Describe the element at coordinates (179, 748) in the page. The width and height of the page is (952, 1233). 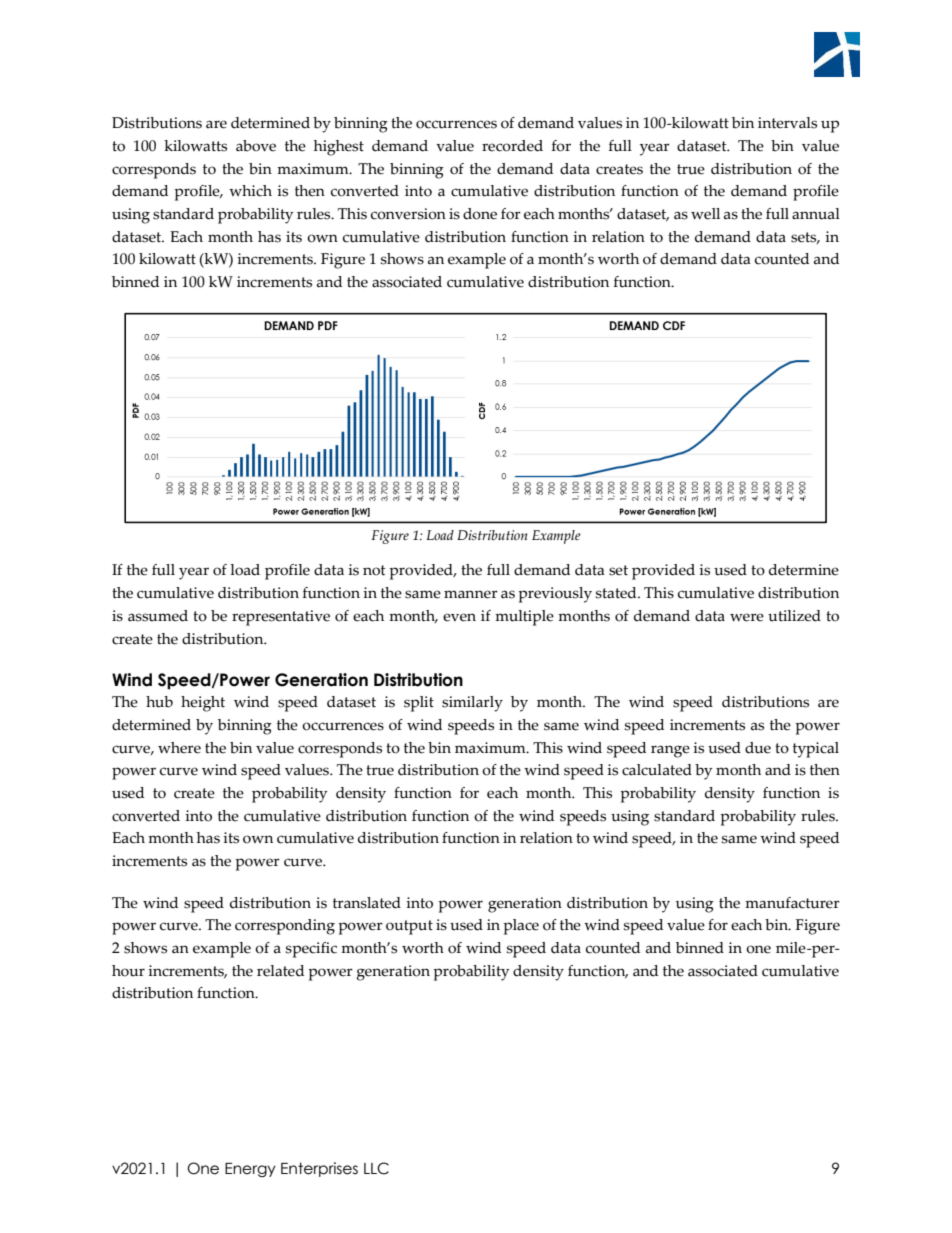
I see `where` at that location.
